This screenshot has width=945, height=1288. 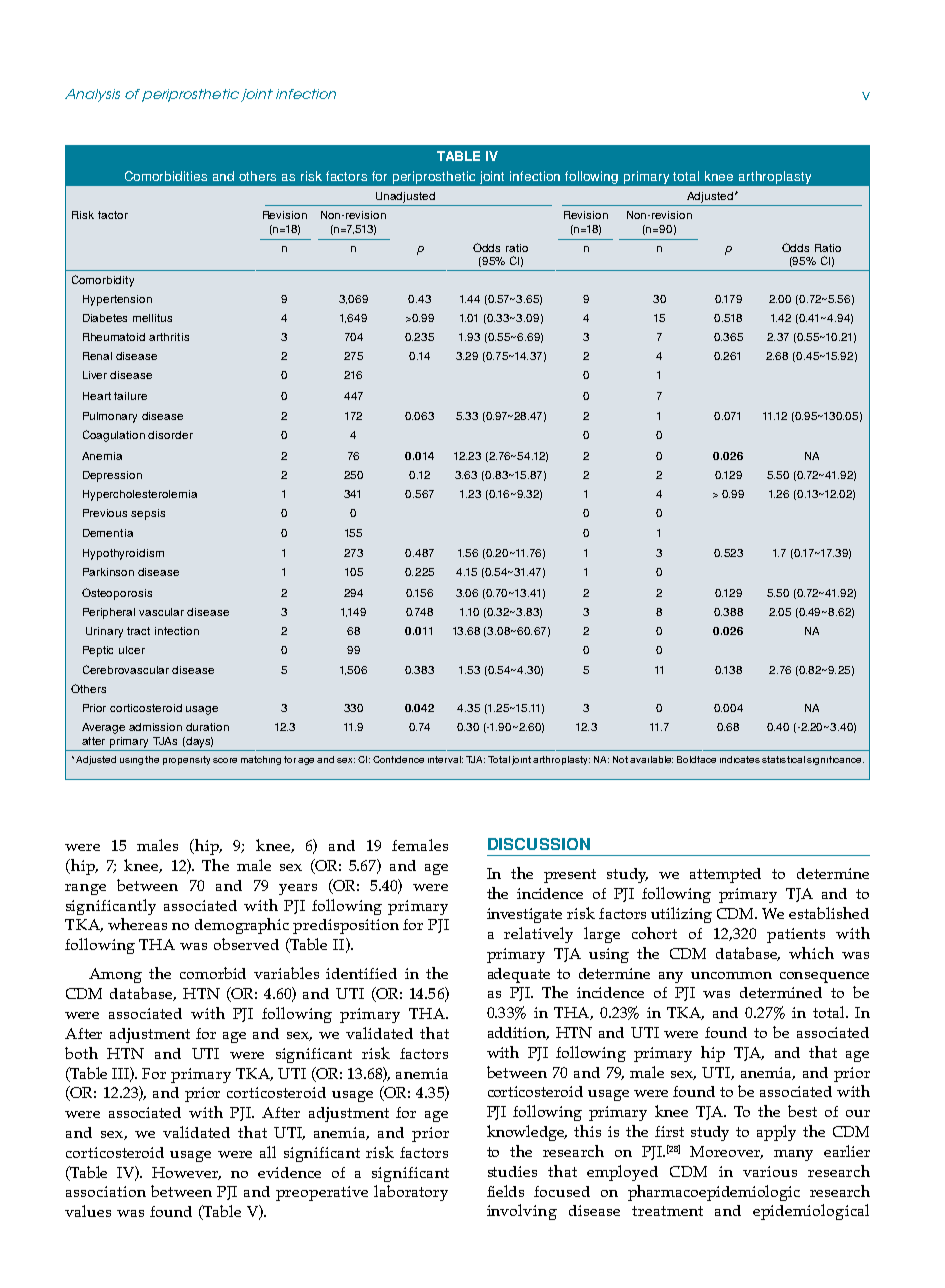 What do you see at coordinates (137, 924) in the screenshot?
I see `whereas` at bounding box center [137, 924].
